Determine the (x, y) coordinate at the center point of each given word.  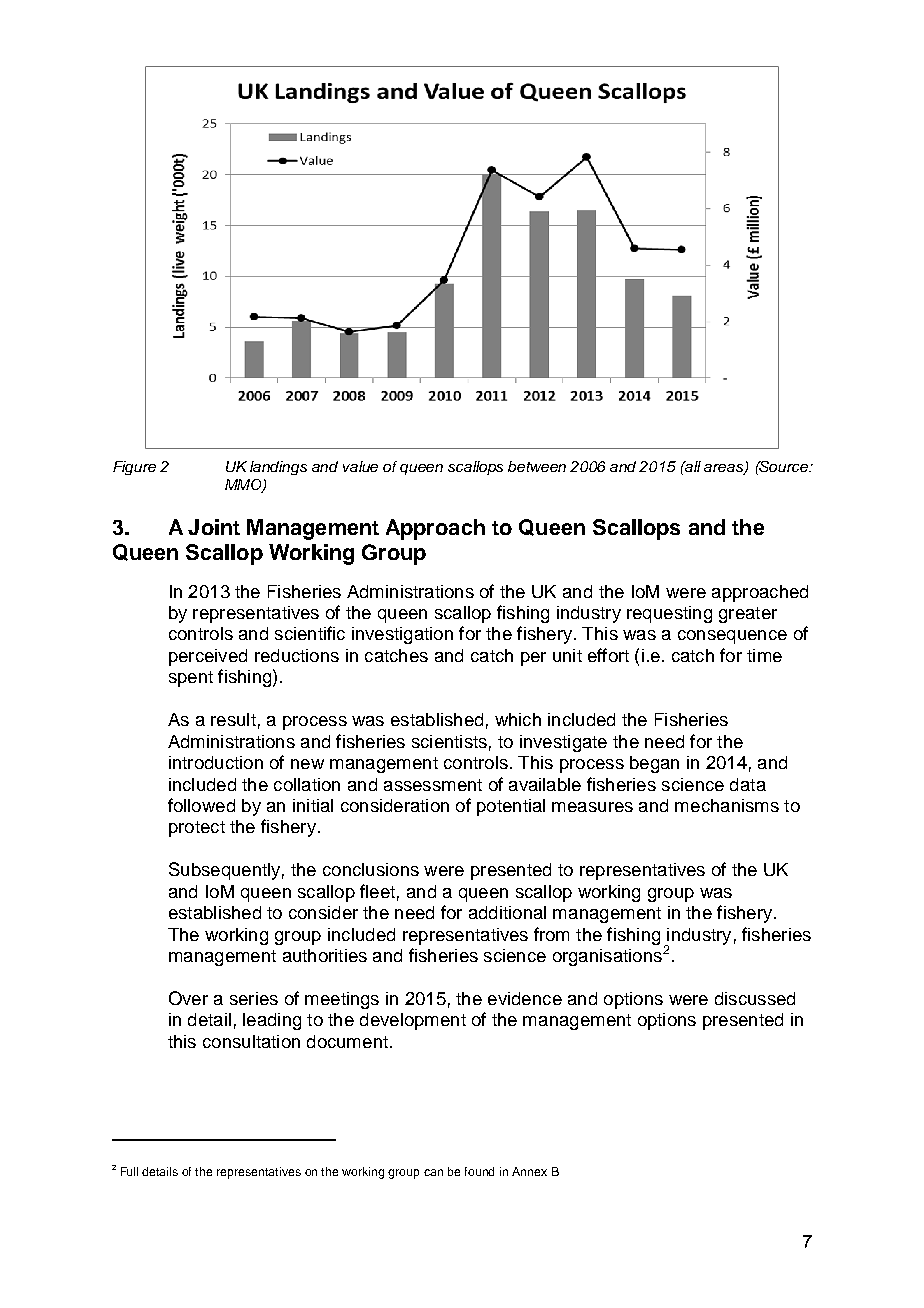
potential (511, 807)
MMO (244, 485)
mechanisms (727, 805)
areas (725, 469)
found (479, 1171)
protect (197, 829)
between (537, 466)
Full (129, 1171)
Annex (529, 1171)
